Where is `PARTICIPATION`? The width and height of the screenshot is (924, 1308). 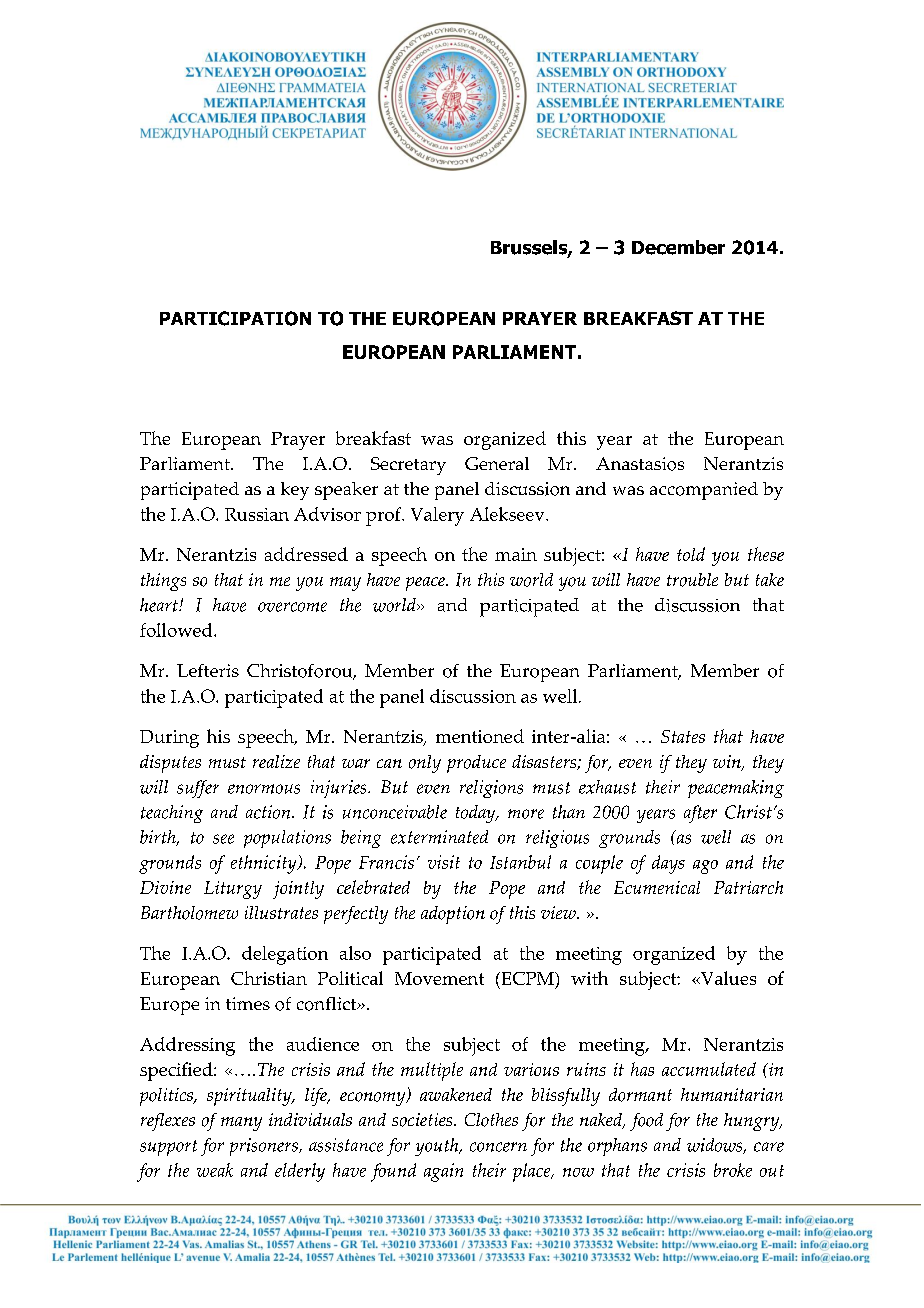 PARTICIPATION is located at coordinates (235, 318).
